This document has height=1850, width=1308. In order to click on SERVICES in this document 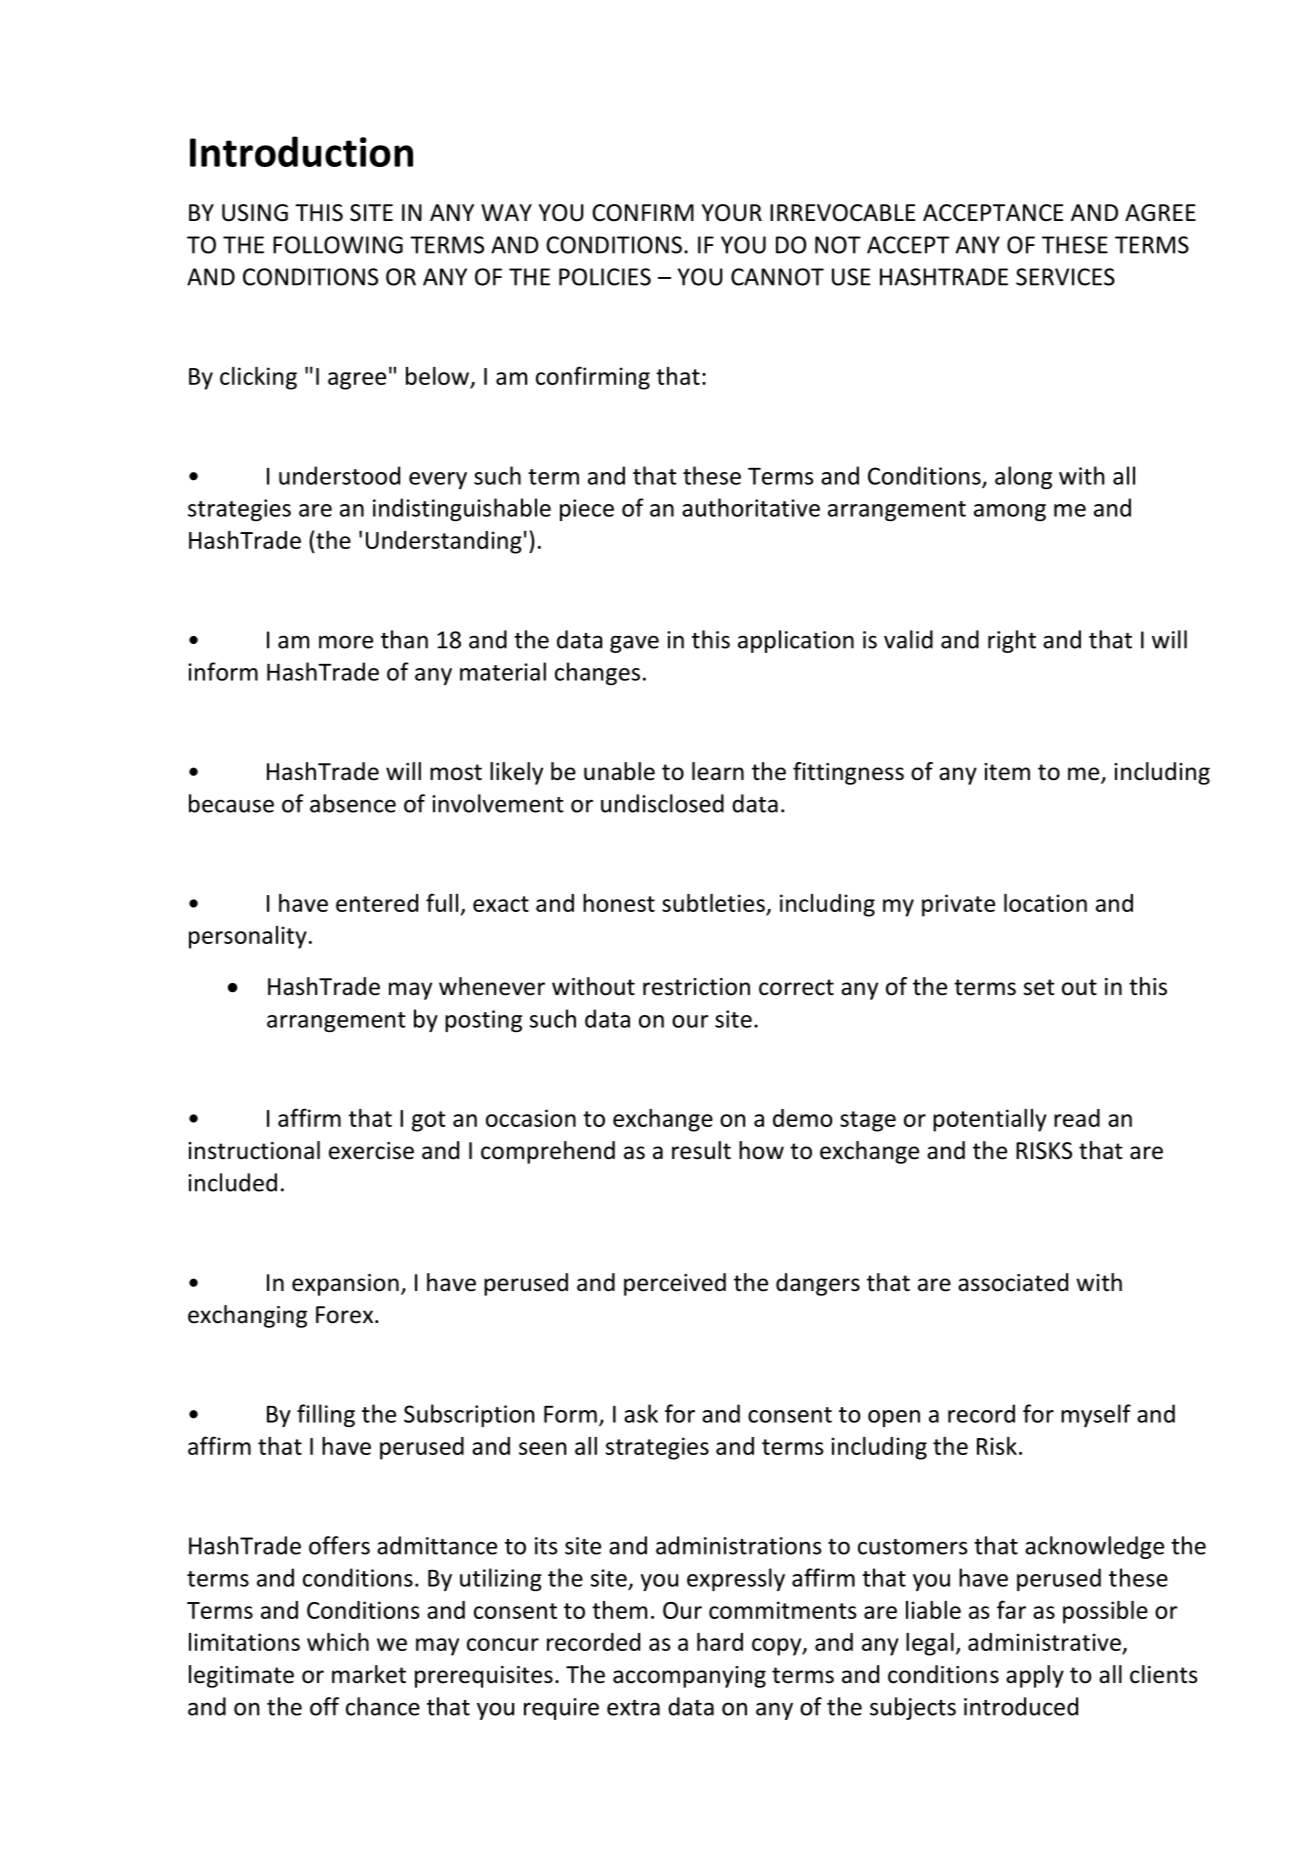, I will do `click(1065, 277)`.
